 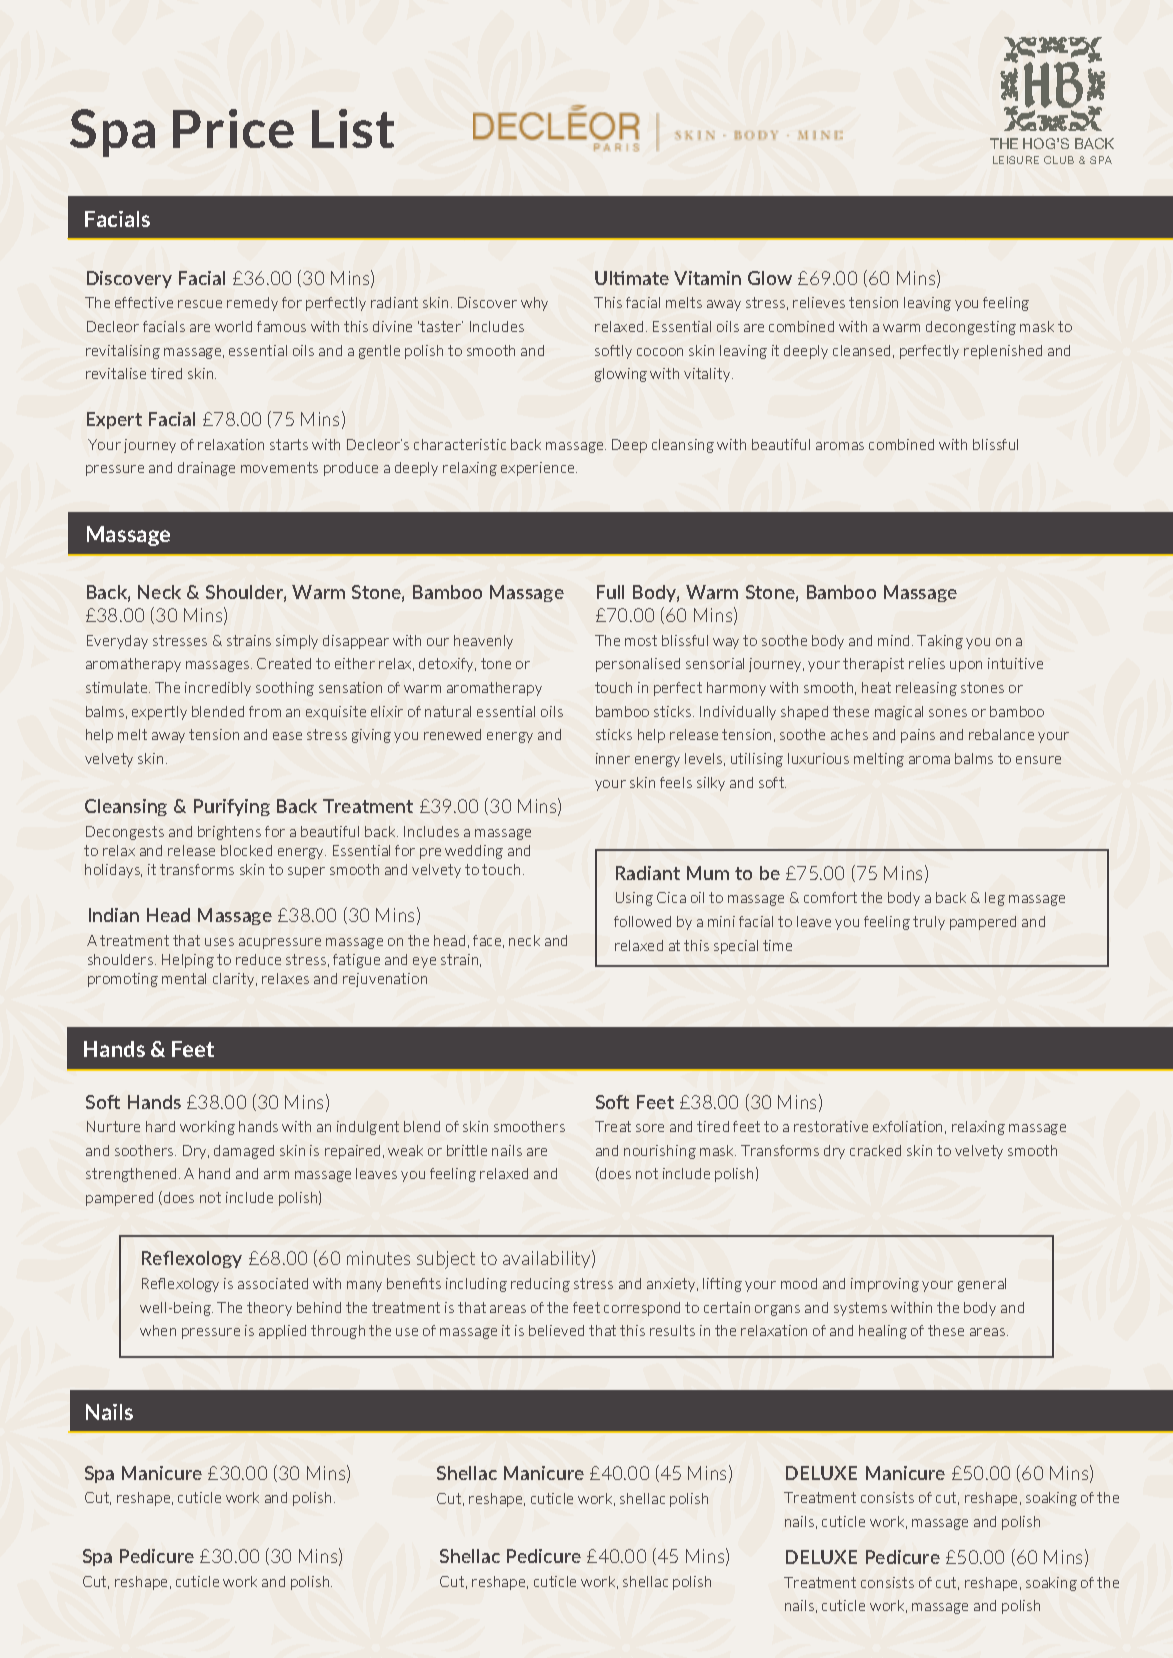 I want to click on LEISURE, so click(x=1016, y=160).
